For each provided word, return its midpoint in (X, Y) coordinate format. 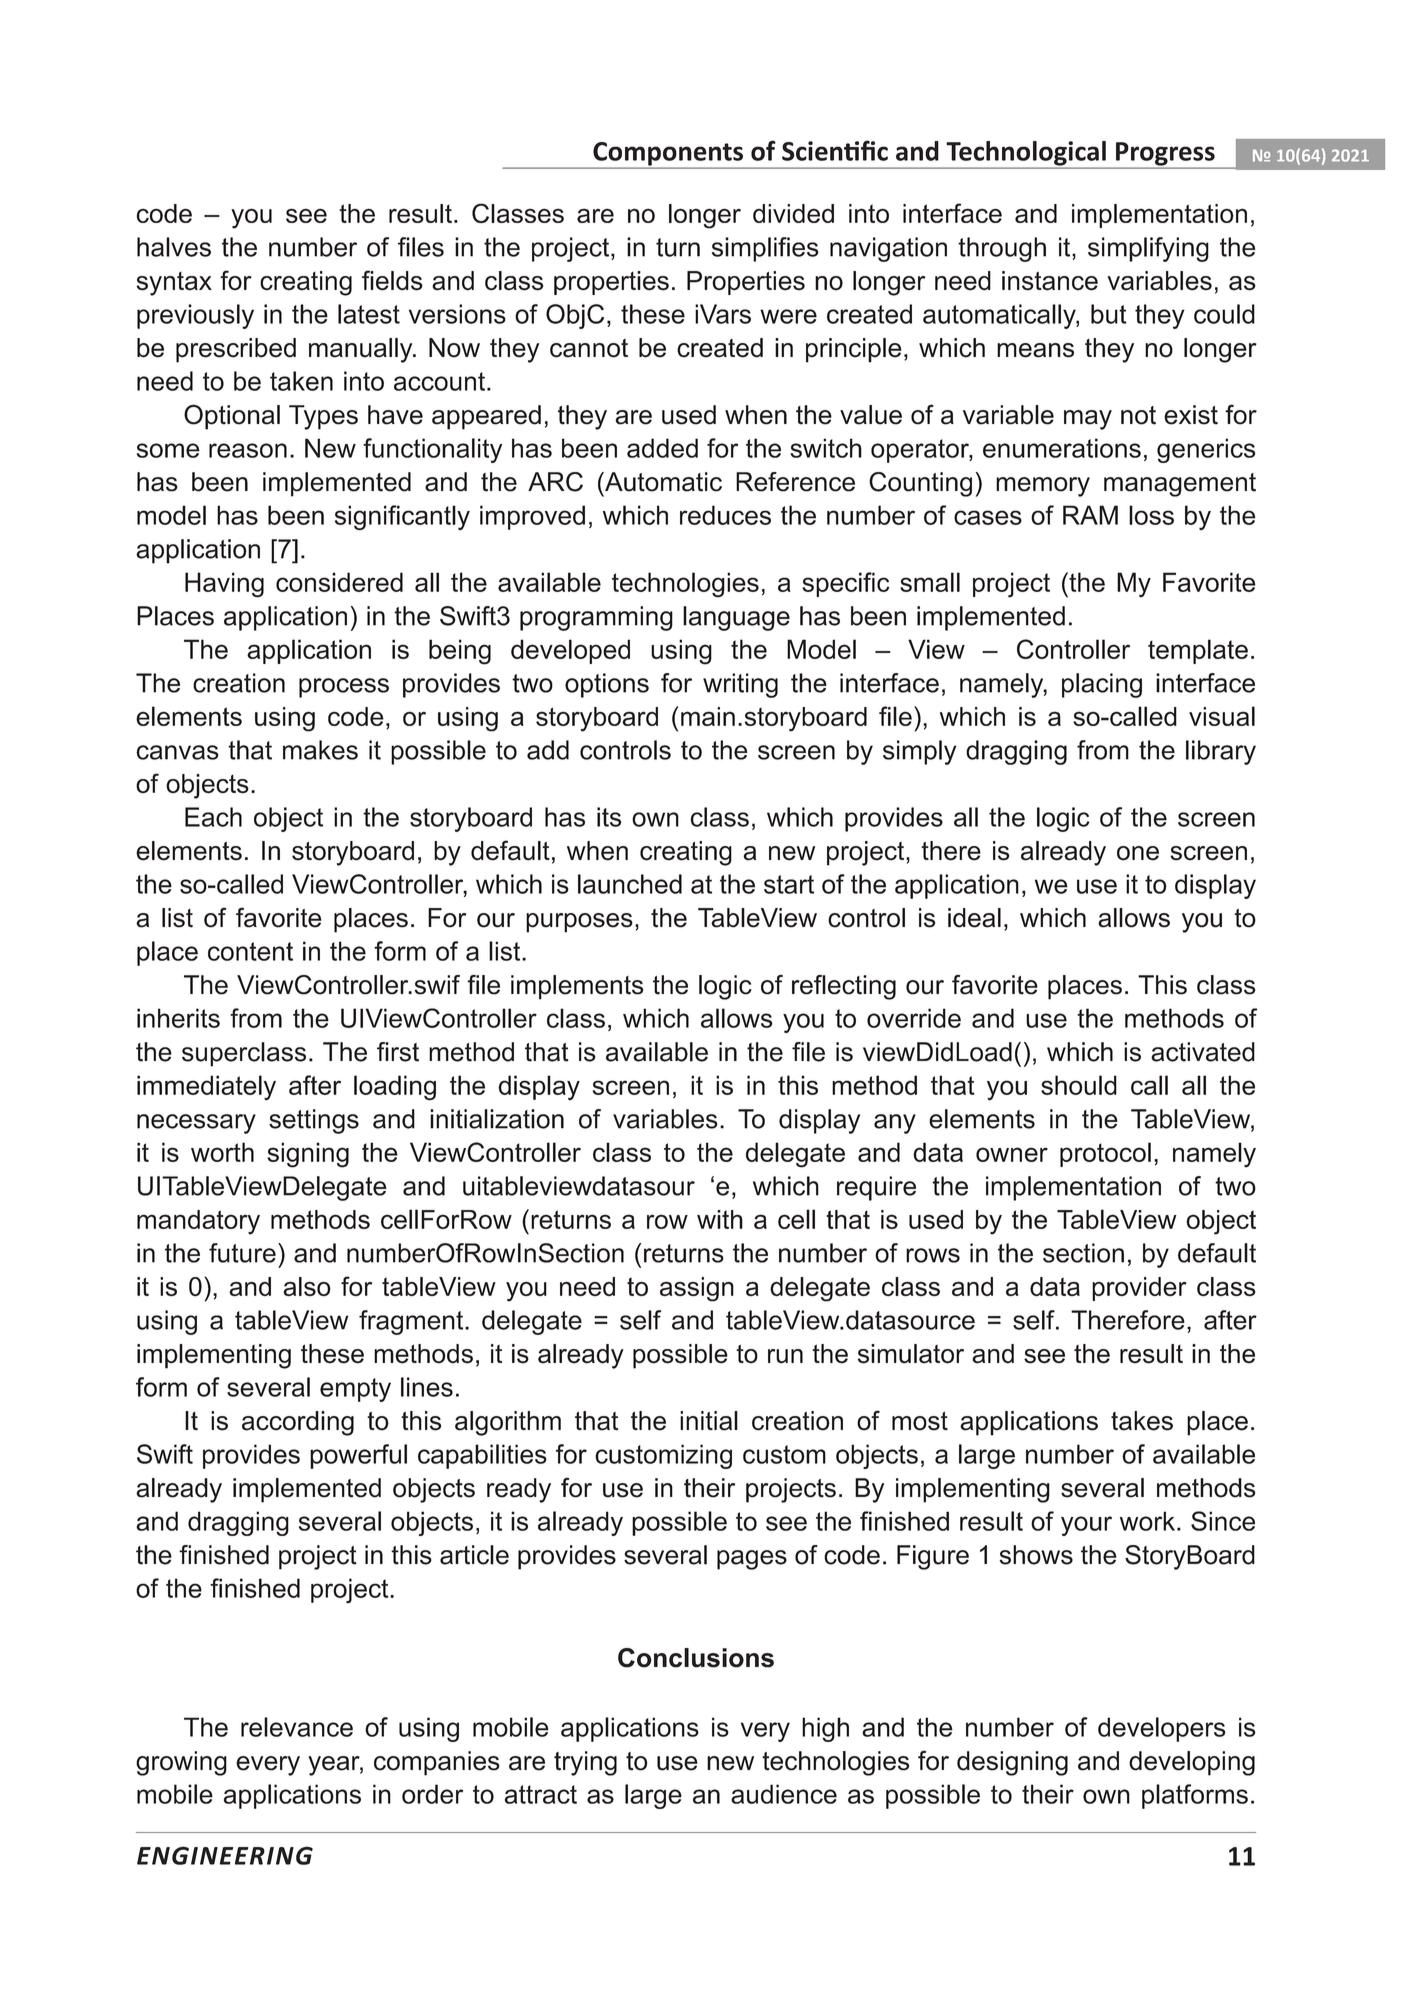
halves (174, 247)
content (250, 951)
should (1079, 1085)
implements (577, 987)
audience (784, 1794)
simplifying (1148, 249)
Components (668, 155)
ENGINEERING (225, 1855)
